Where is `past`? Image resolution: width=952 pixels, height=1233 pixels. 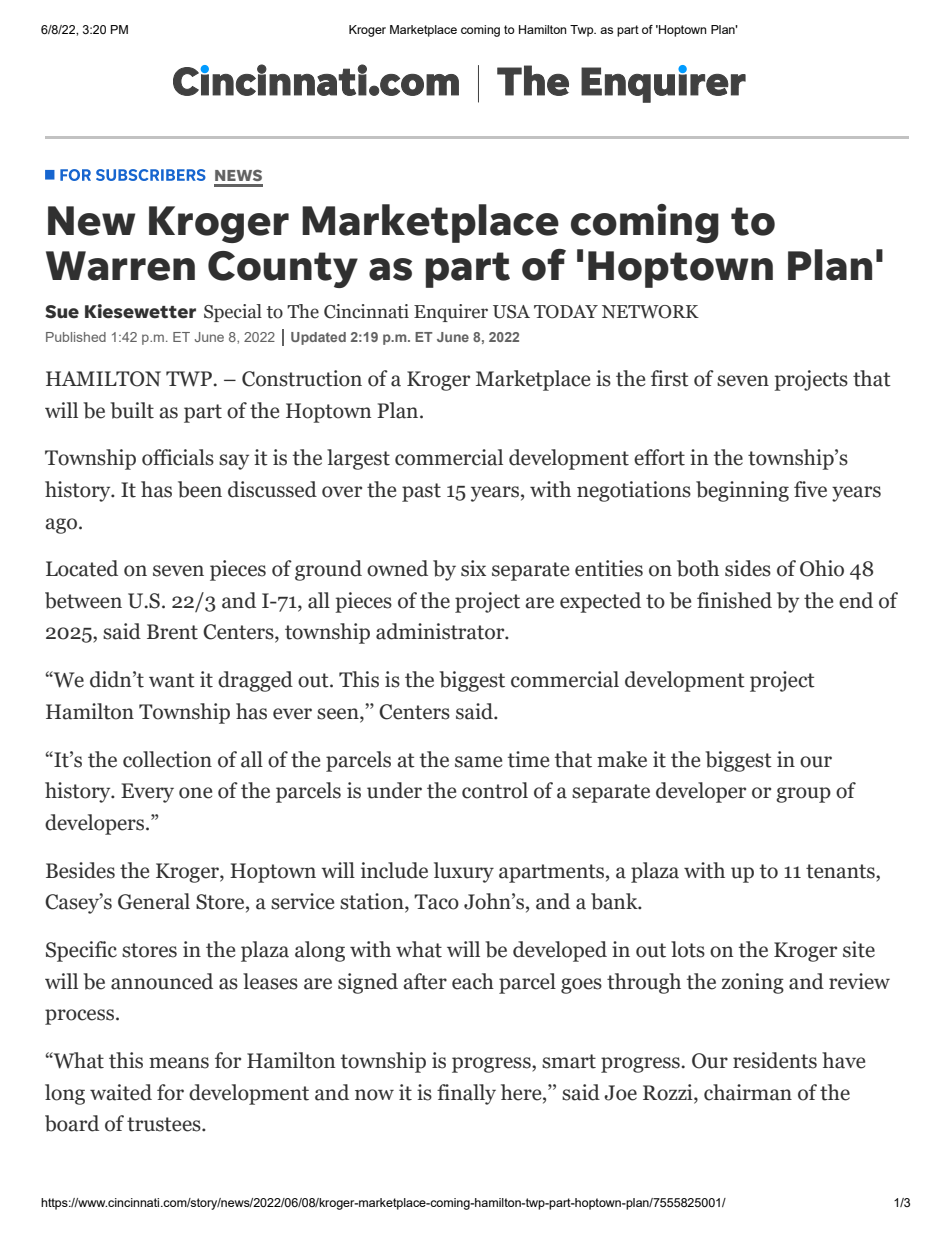
past is located at coordinates (421, 492).
